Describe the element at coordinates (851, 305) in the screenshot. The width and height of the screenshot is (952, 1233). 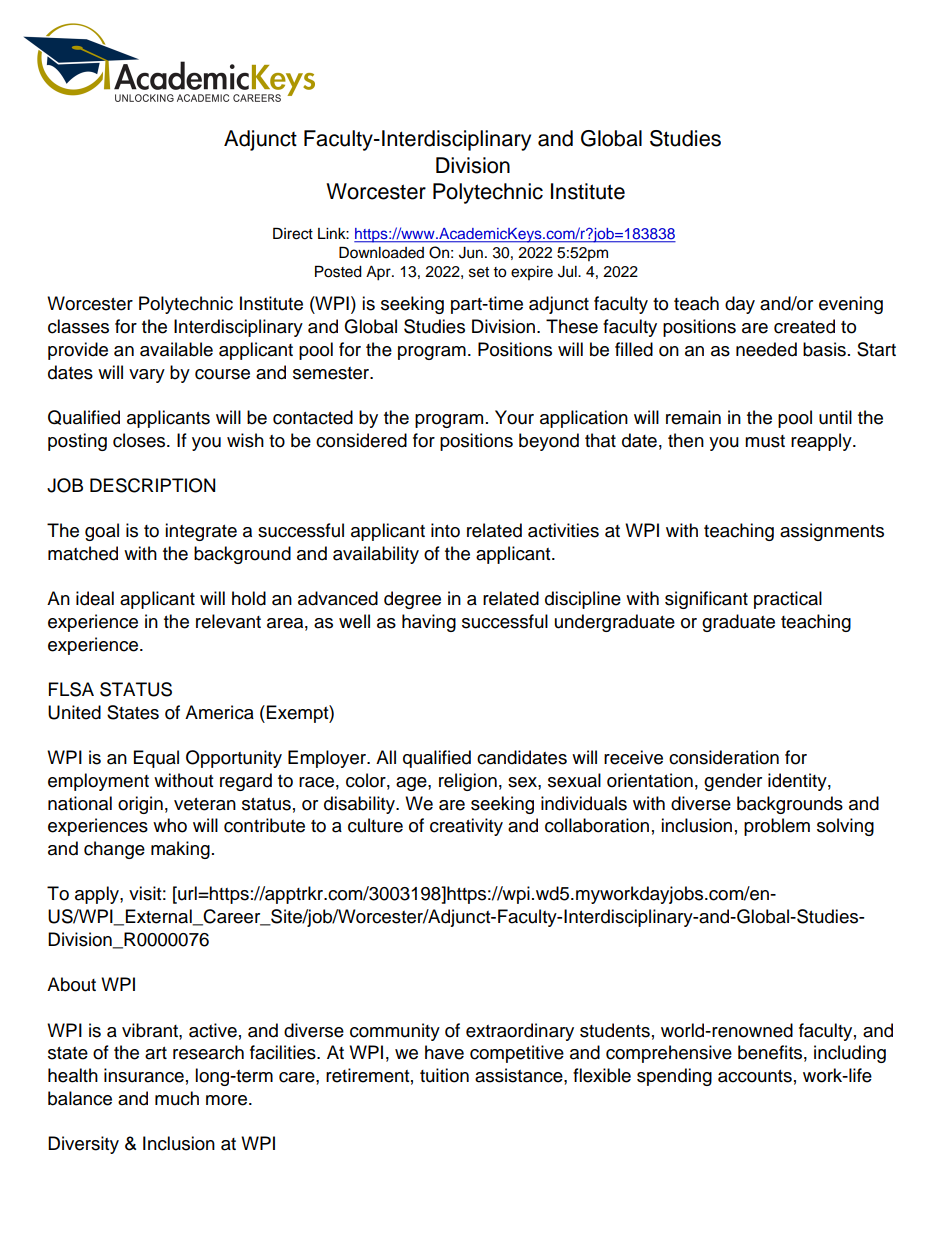
I see `evening` at that location.
